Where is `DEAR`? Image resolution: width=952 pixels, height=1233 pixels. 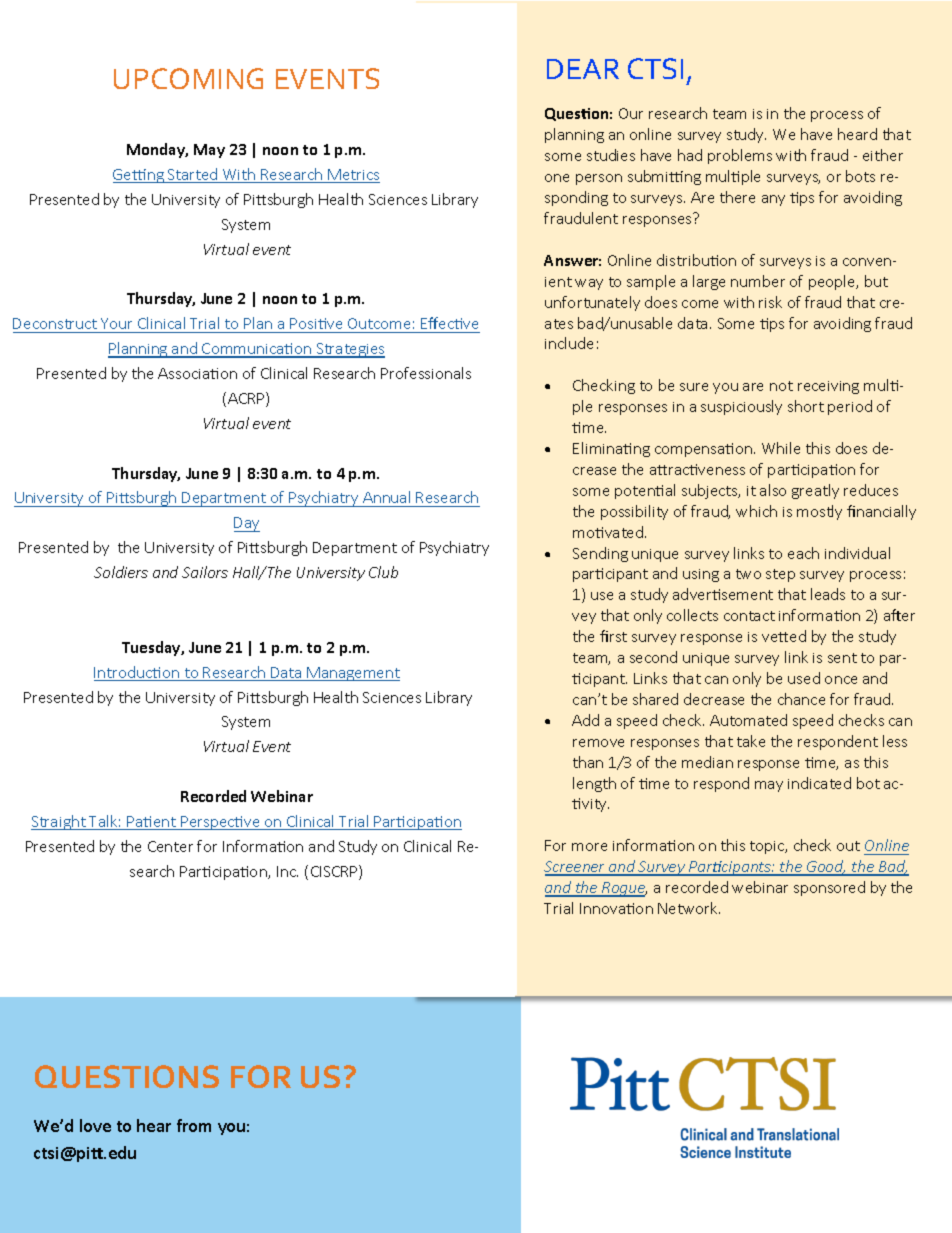
DEAR is located at coordinates (583, 69).
